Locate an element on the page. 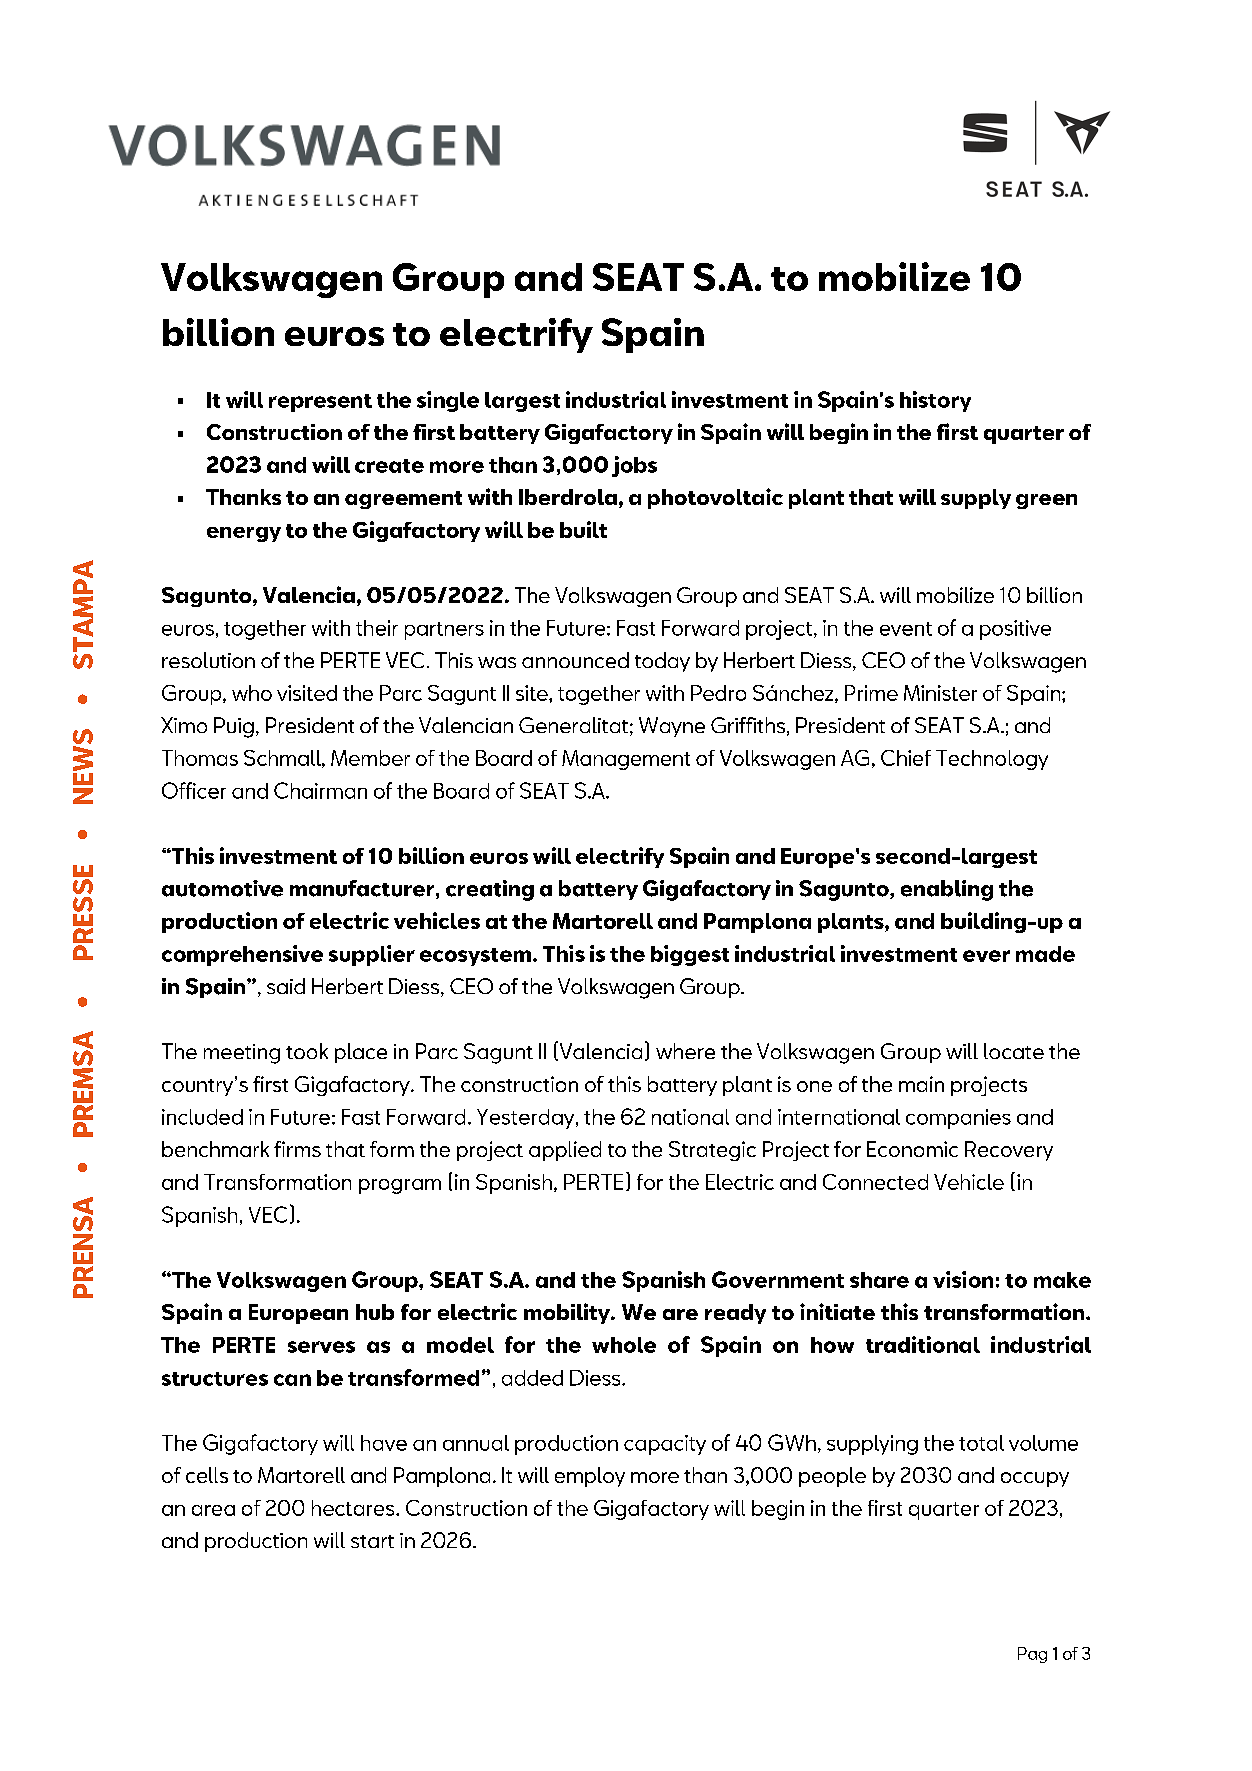 The image size is (1252, 1771). locate is located at coordinates (1014, 1051).
